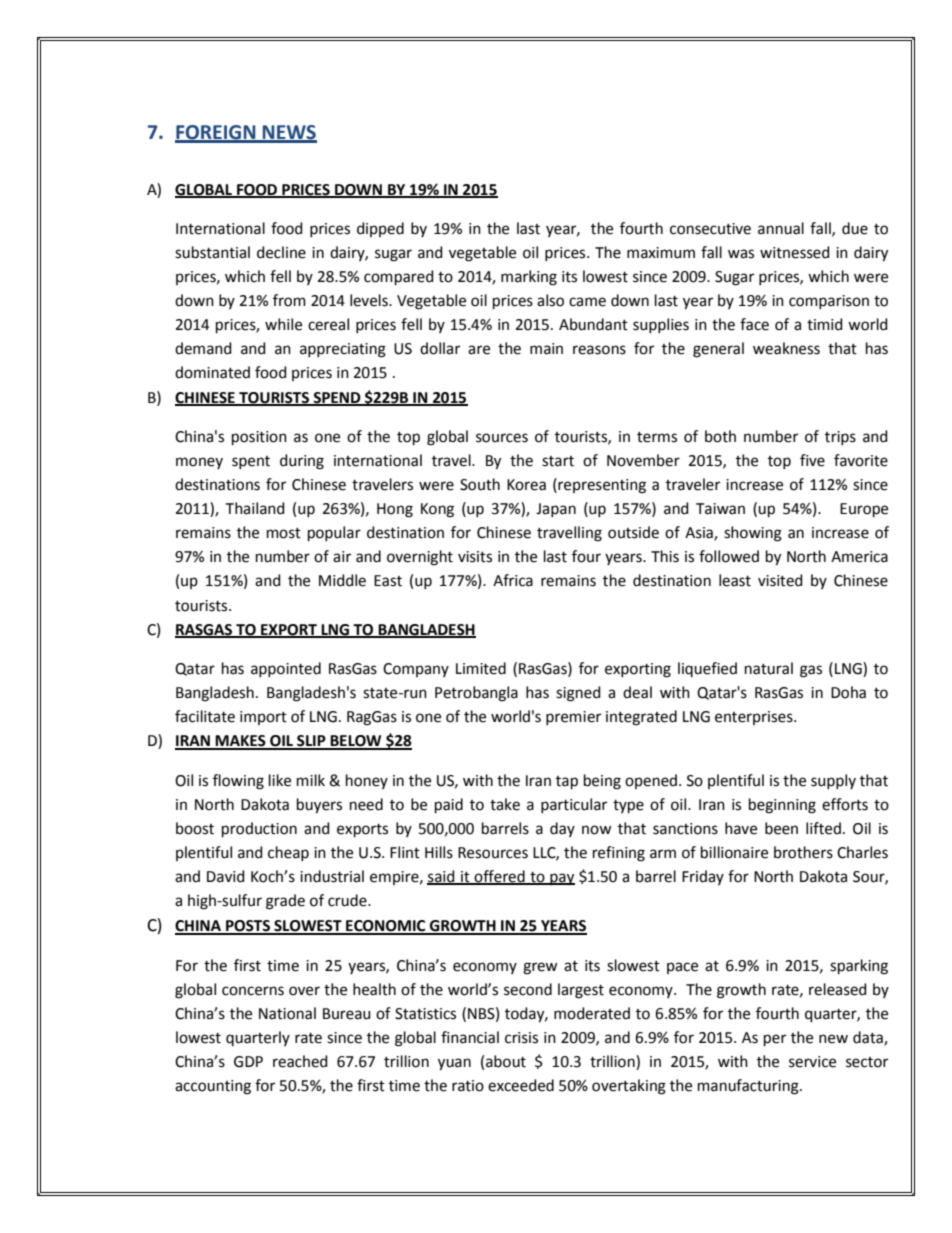  Describe the element at coordinates (795, 252) in the document. I see `witnessed` at that location.
